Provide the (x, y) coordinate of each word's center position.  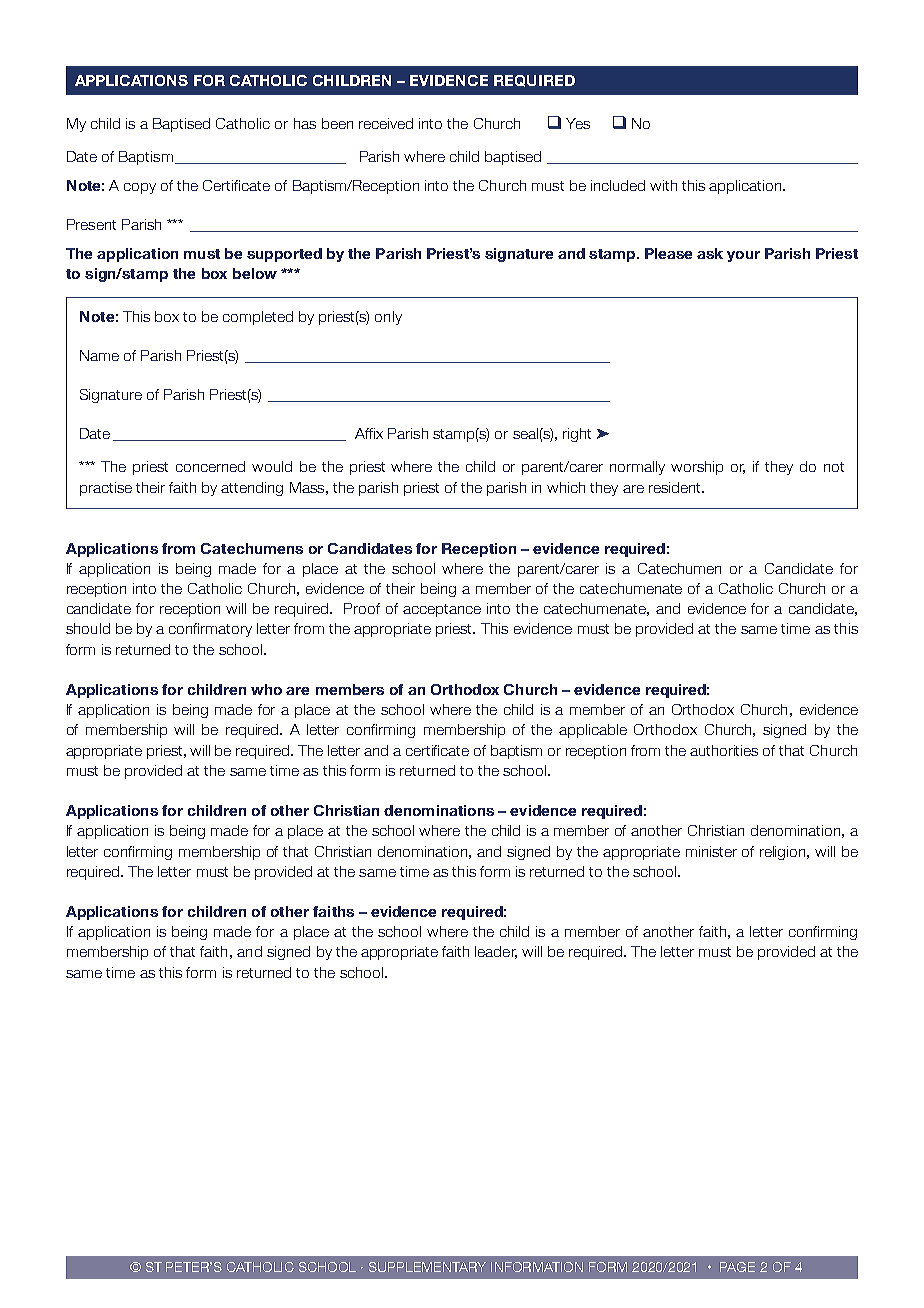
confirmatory (210, 630)
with (663, 185)
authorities (724, 750)
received (386, 123)
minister (711, 851)
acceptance (442, 610)
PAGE (737, 1267)
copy (140, 188)
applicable (593, 731)
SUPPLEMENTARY (427, 1267)
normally (637, 468)
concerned (210, 466)
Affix (369, 433)
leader (496, 952)
